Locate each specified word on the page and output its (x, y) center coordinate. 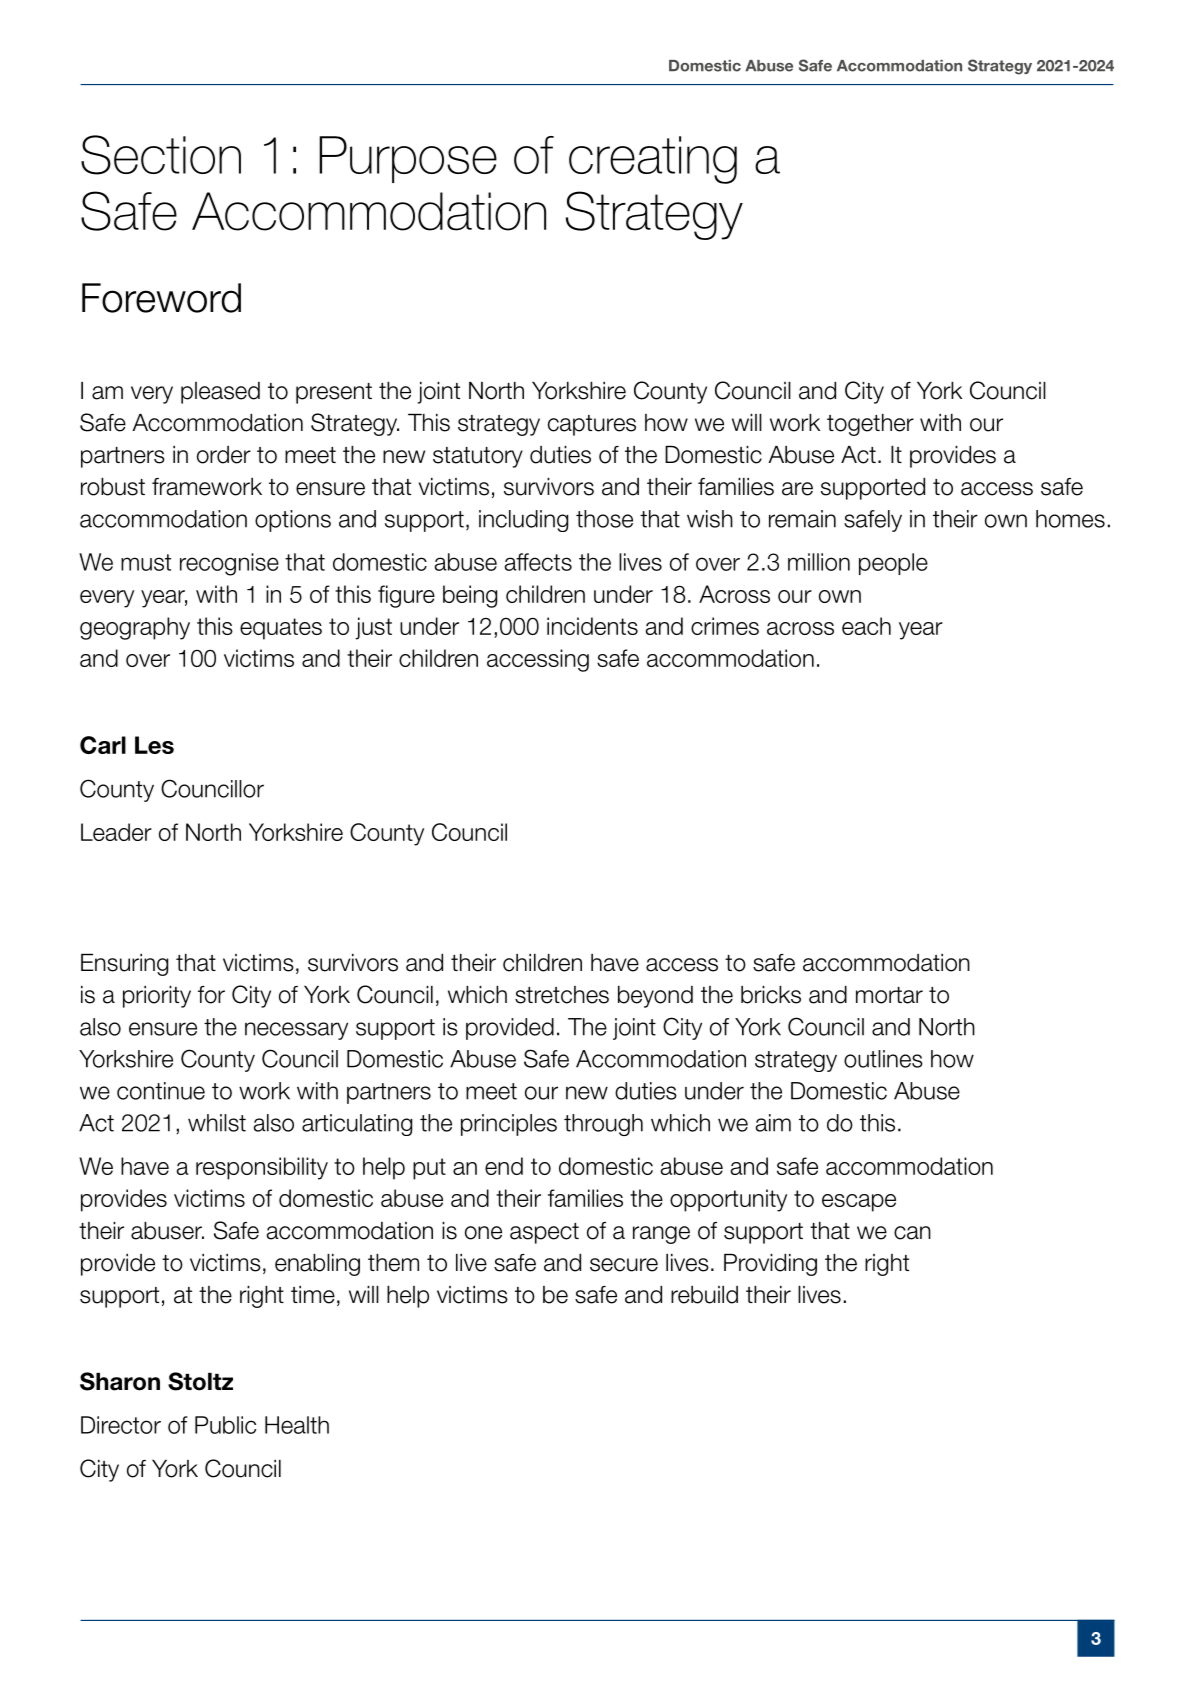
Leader (116, 832)
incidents (592, 626)
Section (161, 155)
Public (225, 1425)
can (912, 1233)
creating (653, 160)
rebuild (704, 1295)
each (866, 626)
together (870, 425)
